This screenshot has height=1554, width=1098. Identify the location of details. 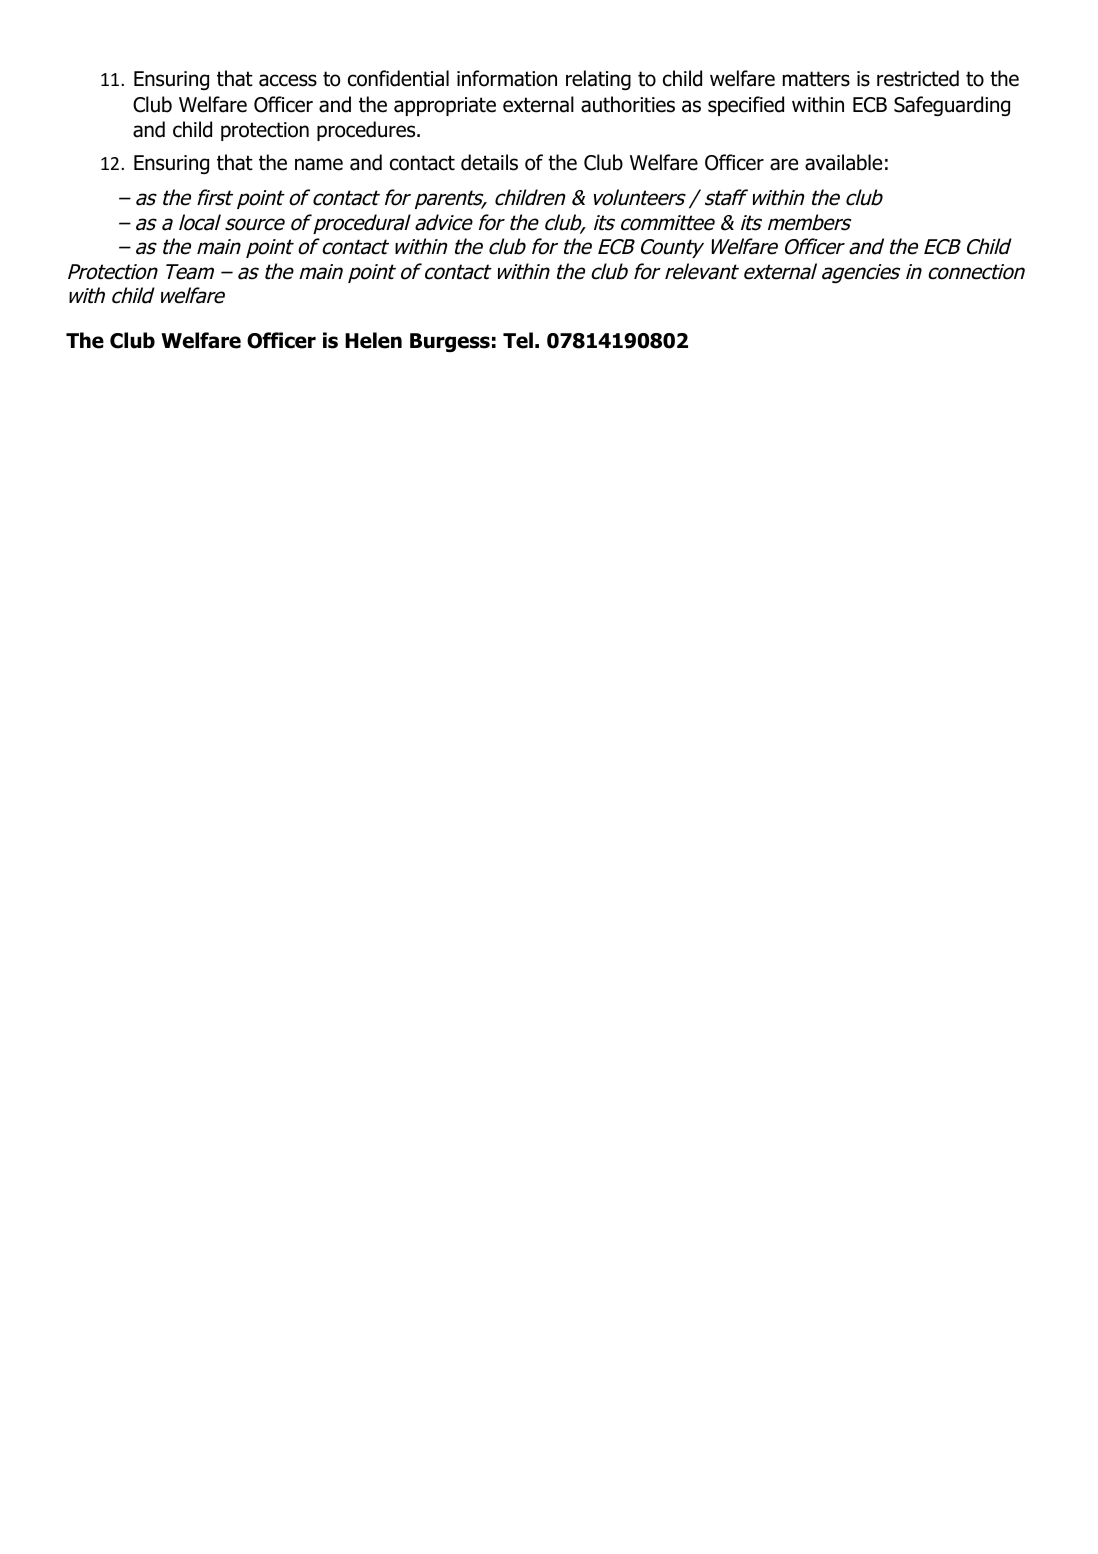
(489, 162).
